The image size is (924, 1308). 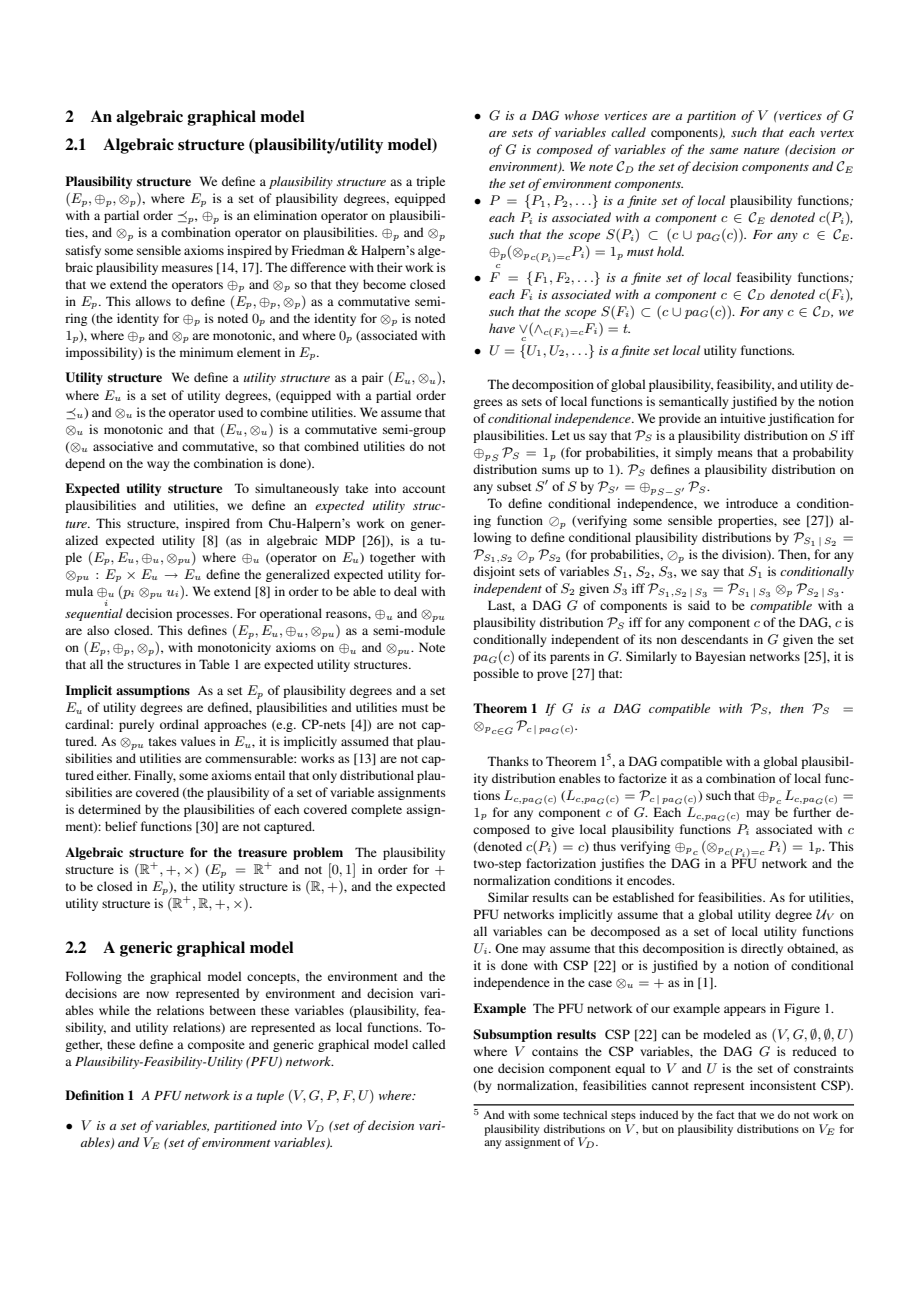 What do you see at coordinates (555, 1051) in the document?
I see `contains` at bounding box center [555, 1051].
